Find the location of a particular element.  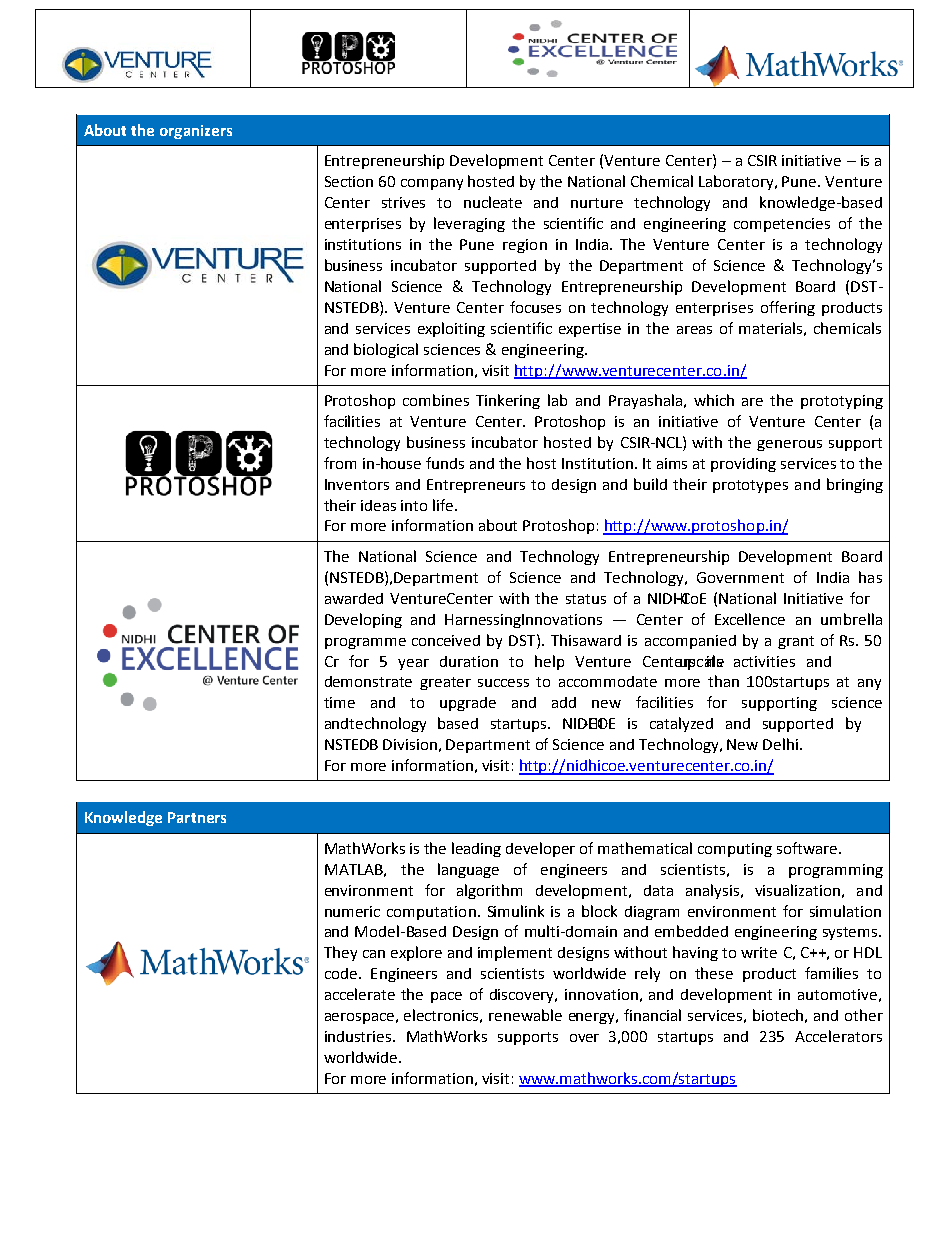

code is located at coordinates (341, 973).
